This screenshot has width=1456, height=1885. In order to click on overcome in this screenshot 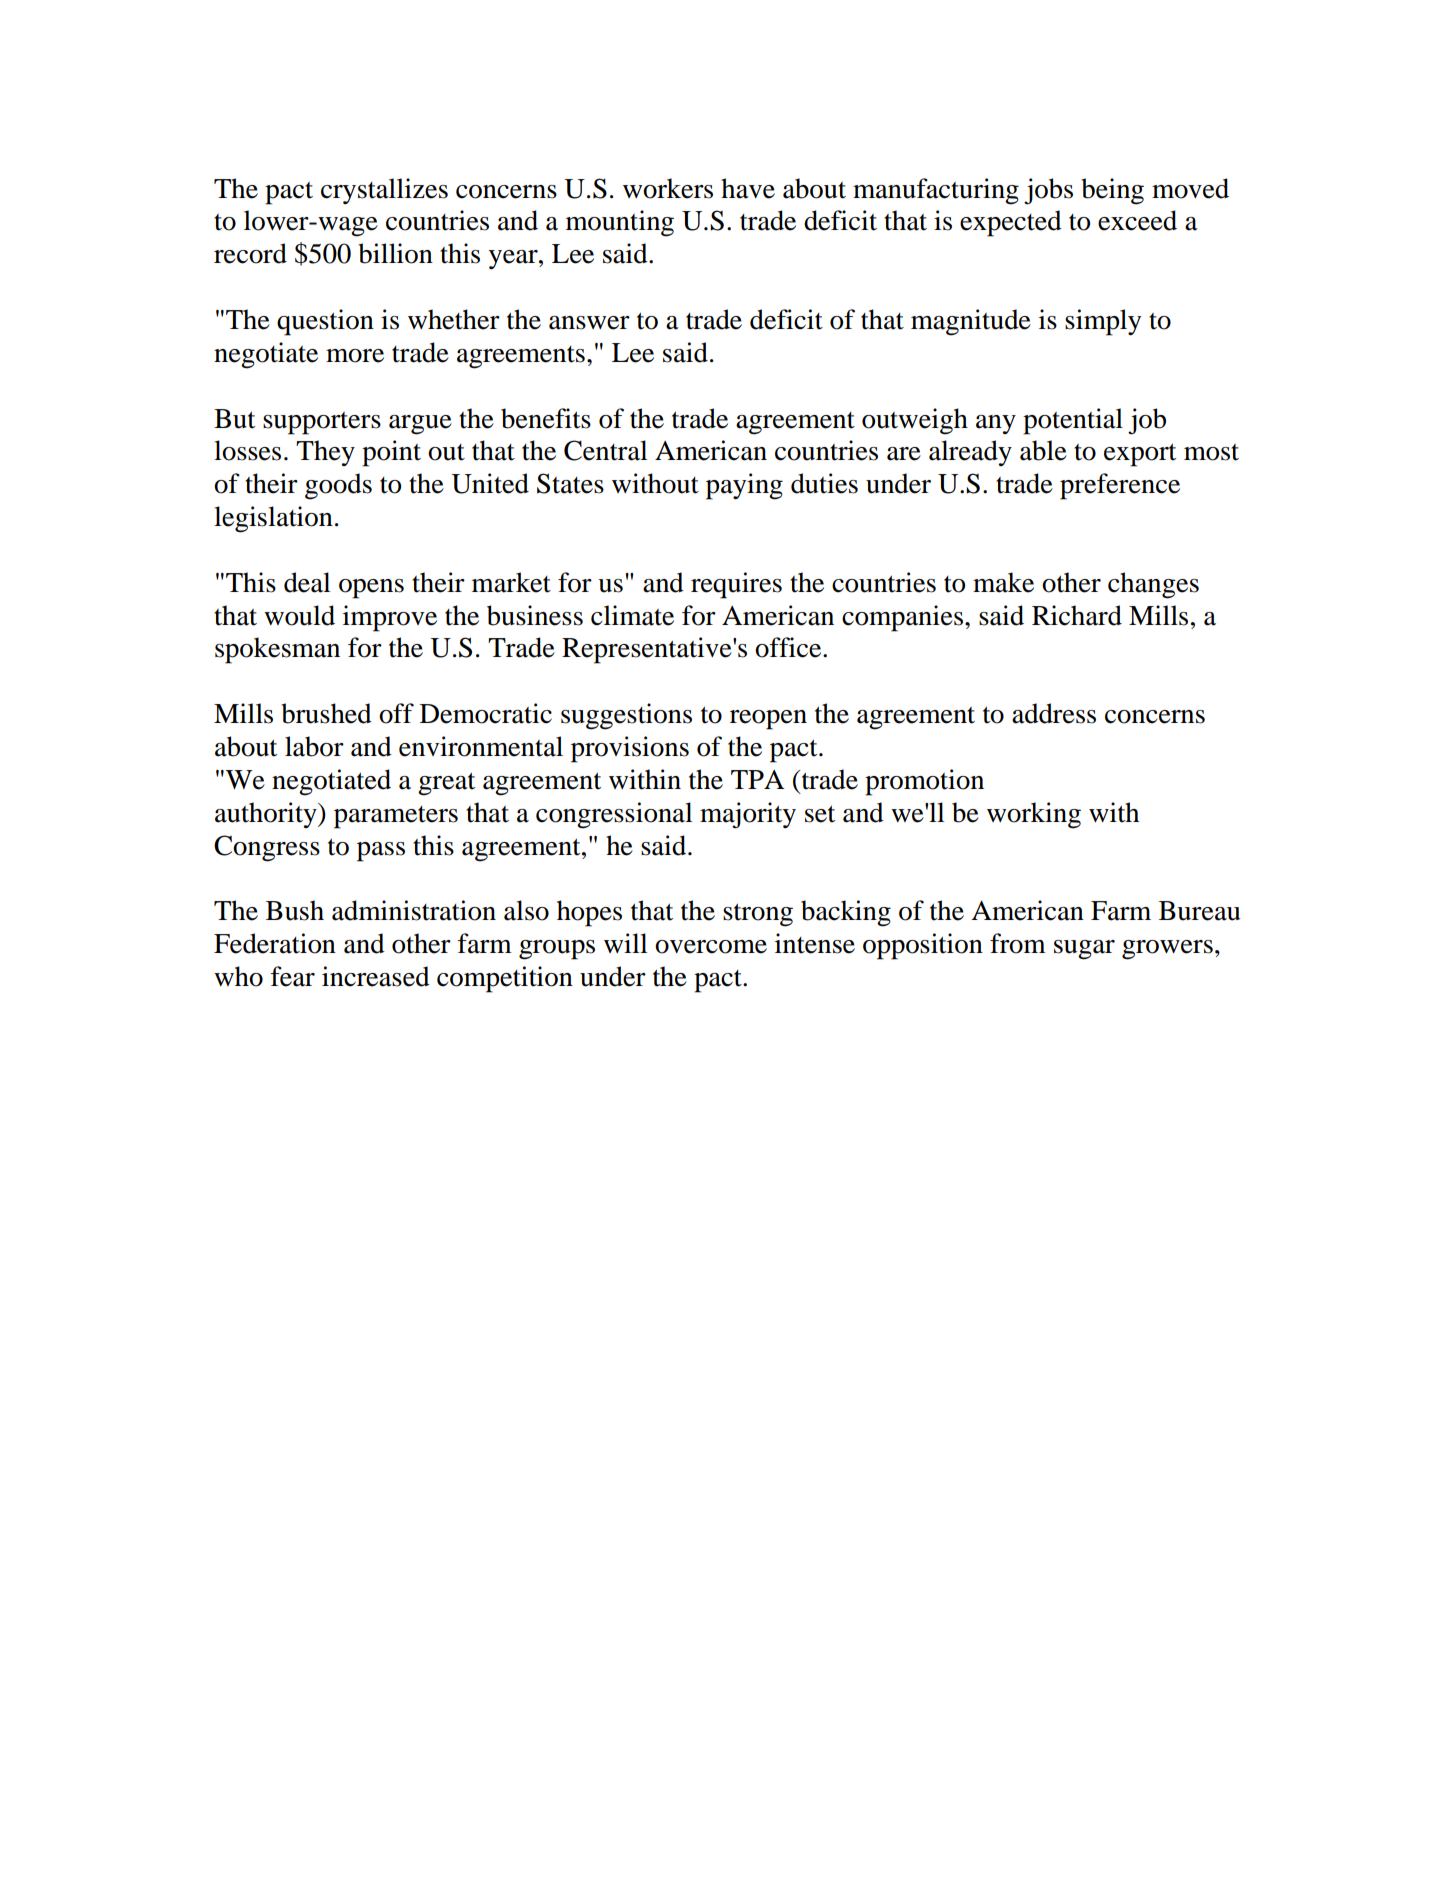, I will do `click(711, 947)`.
